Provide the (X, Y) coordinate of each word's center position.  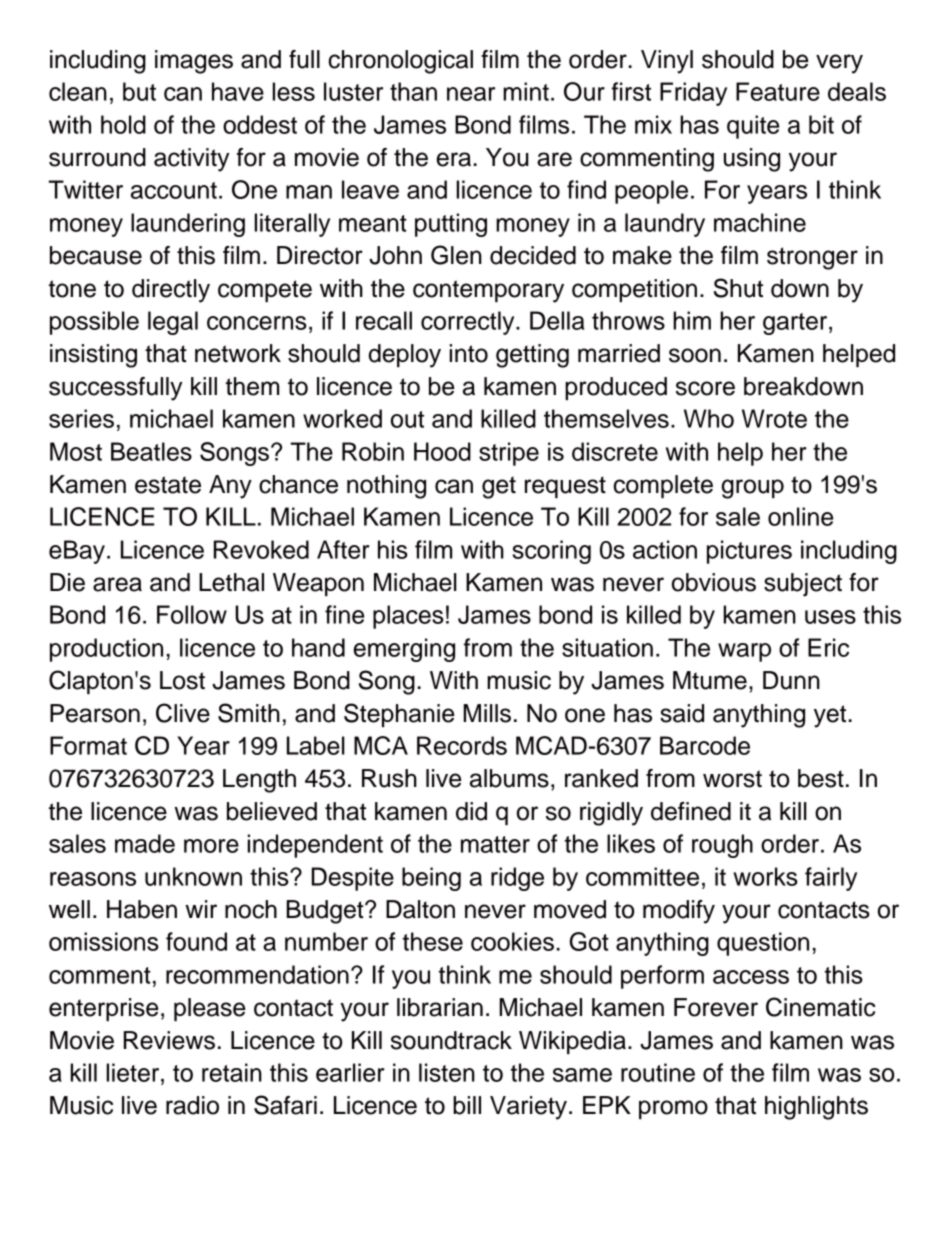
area (117, 584)
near (471, 94)
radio (192, 1105)
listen (447, 1072)
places (408, 617)
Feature (778, 91)
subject (803, 585)
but (139, 91)
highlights (816, 1108)
